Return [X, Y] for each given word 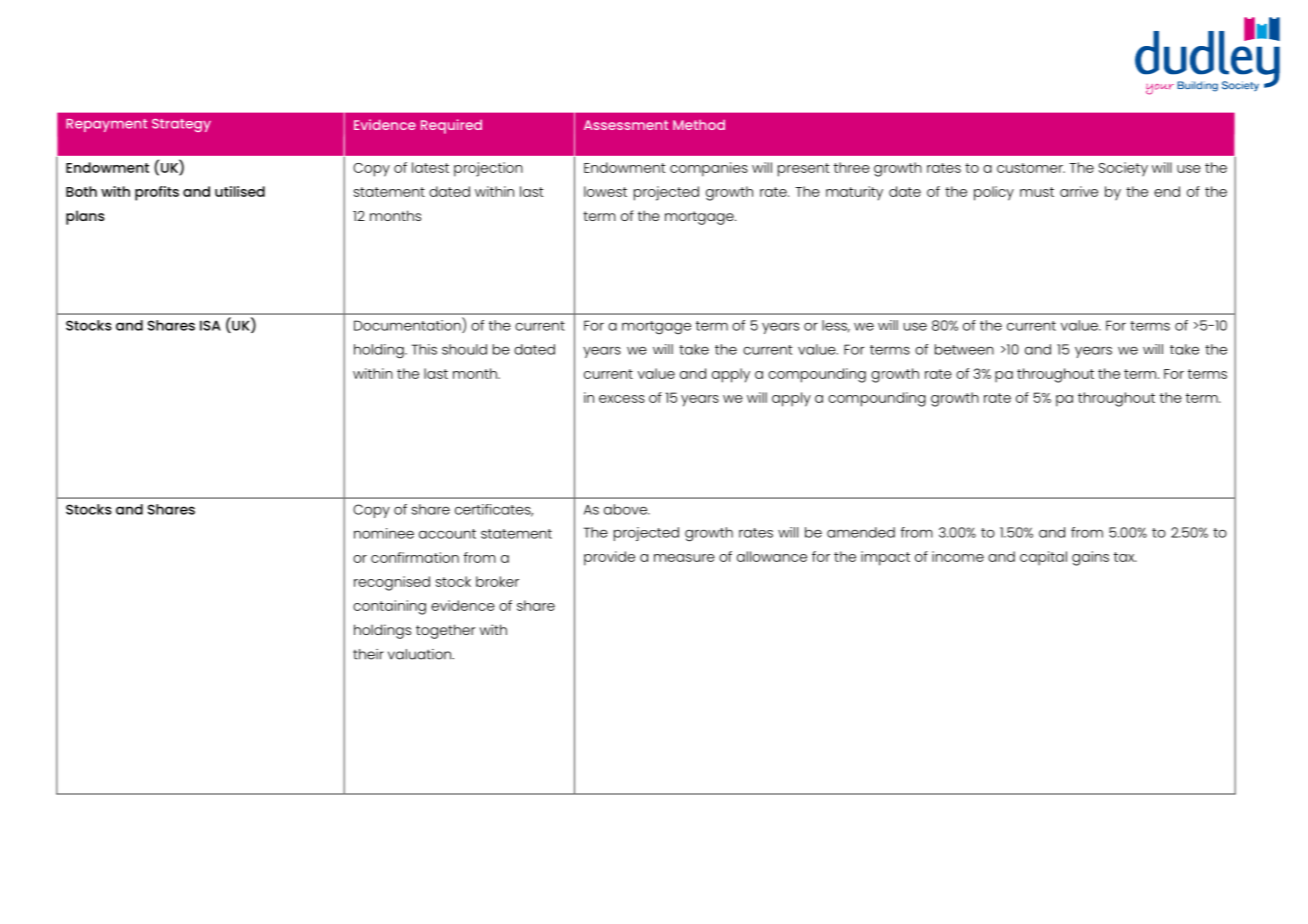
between [964, 349]
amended [861, 532]
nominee [384, 533]
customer [1031, 168]
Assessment [626, 125]
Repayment [106, 125]
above [626, 509]
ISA [210, 325]
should [464, 349]
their [368, 654]
